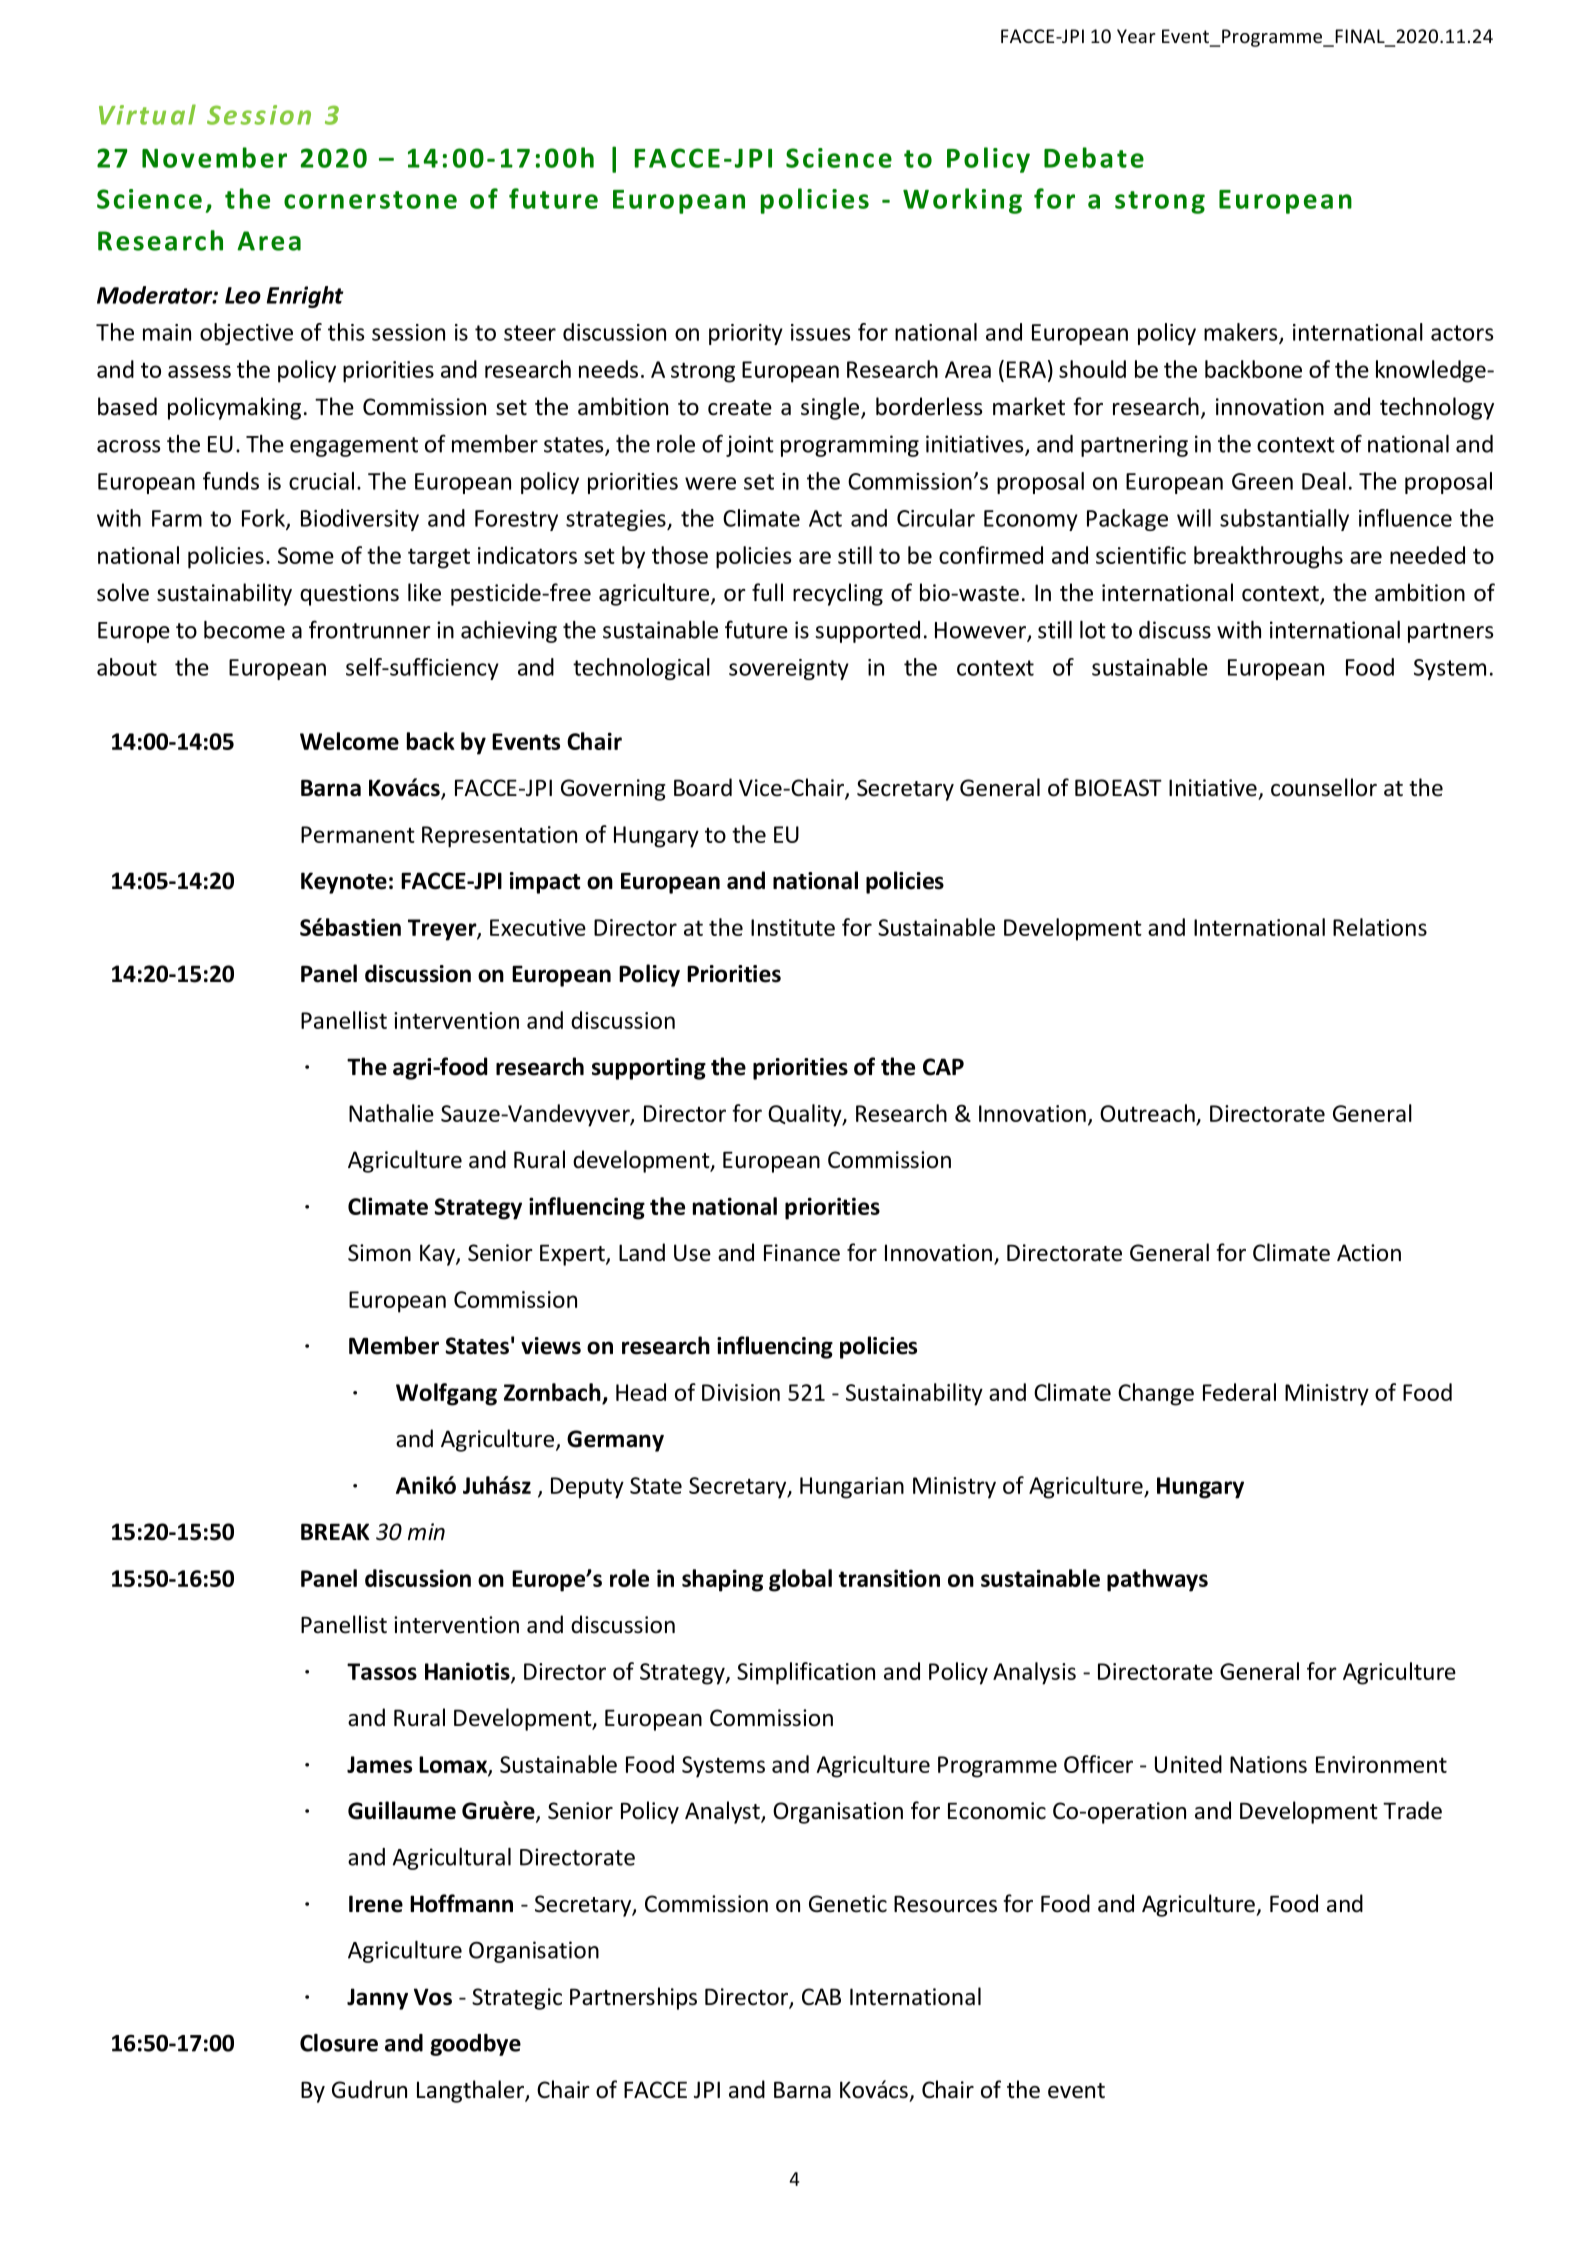 This screenshot has width=1590, height=2250. Describe the element at coordinates (821, 1996) in the screenshot. I see `CAB` at that location.
